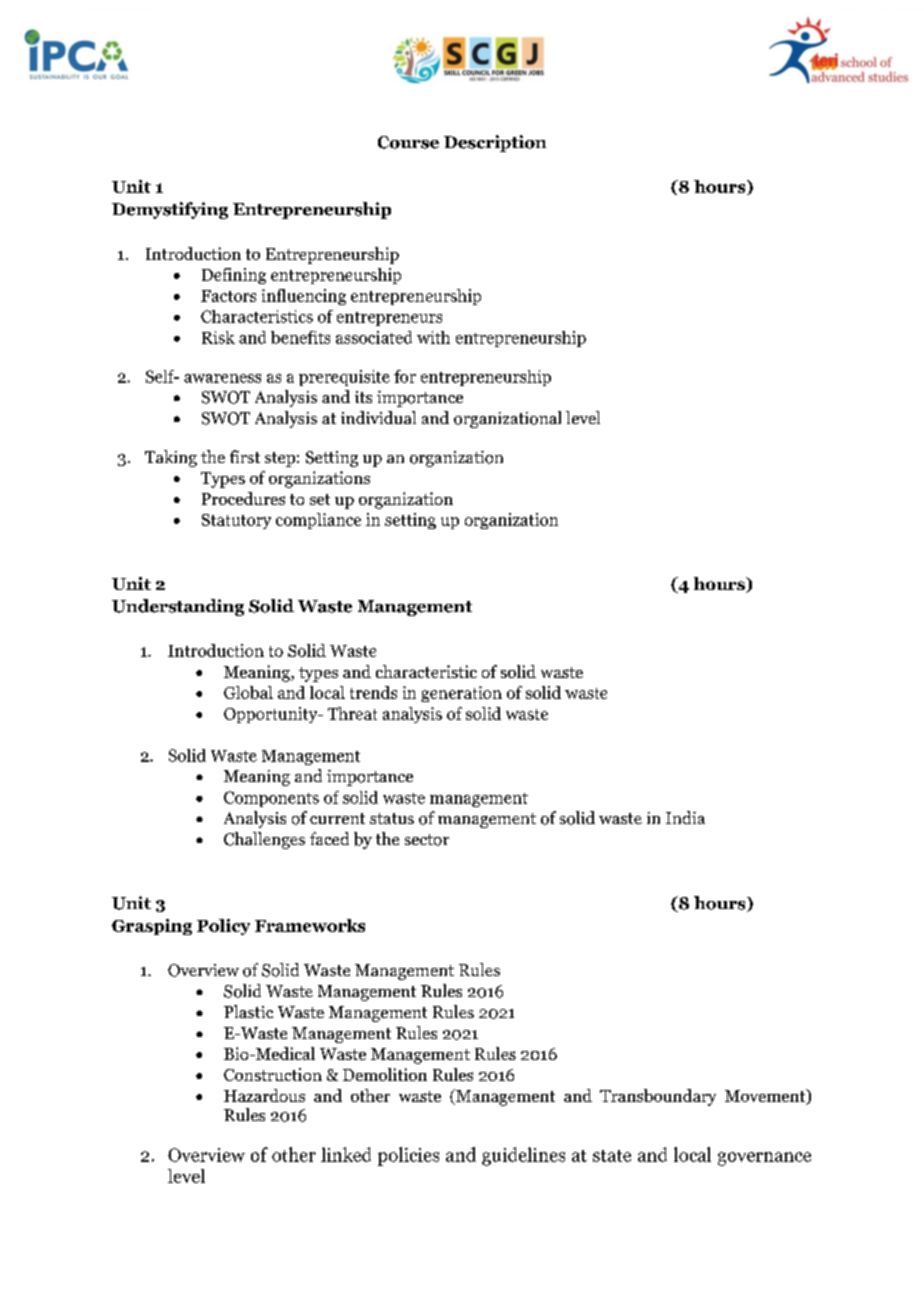 The image size is (924, 1308). Describe the element at coordinates (245, 456) in the screenshot. I see `first` at that location.
